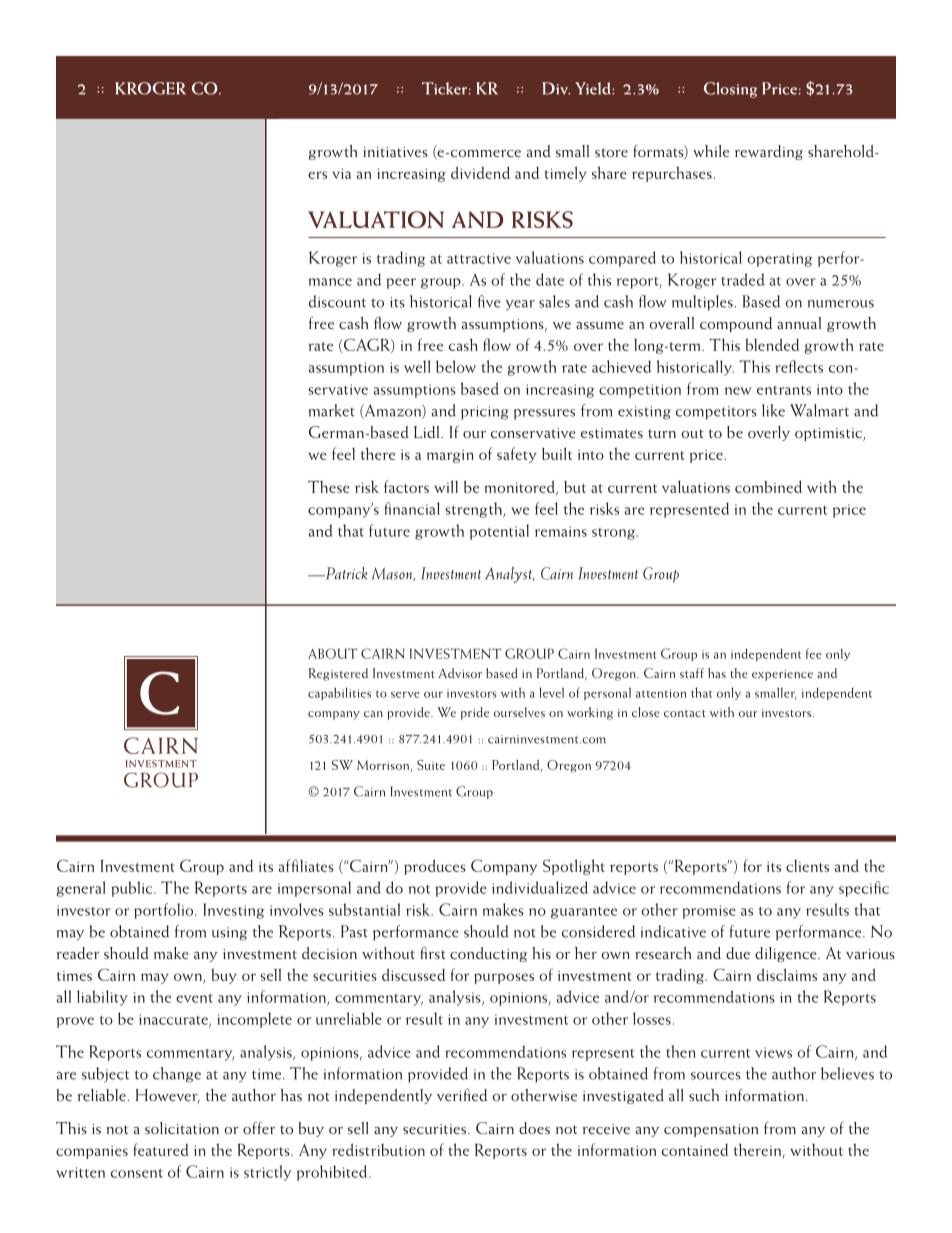 The width and height of the page is (952, 1233). Describe the element at coordinates (769, 152) in the page. I see `rewarding` at that location.
